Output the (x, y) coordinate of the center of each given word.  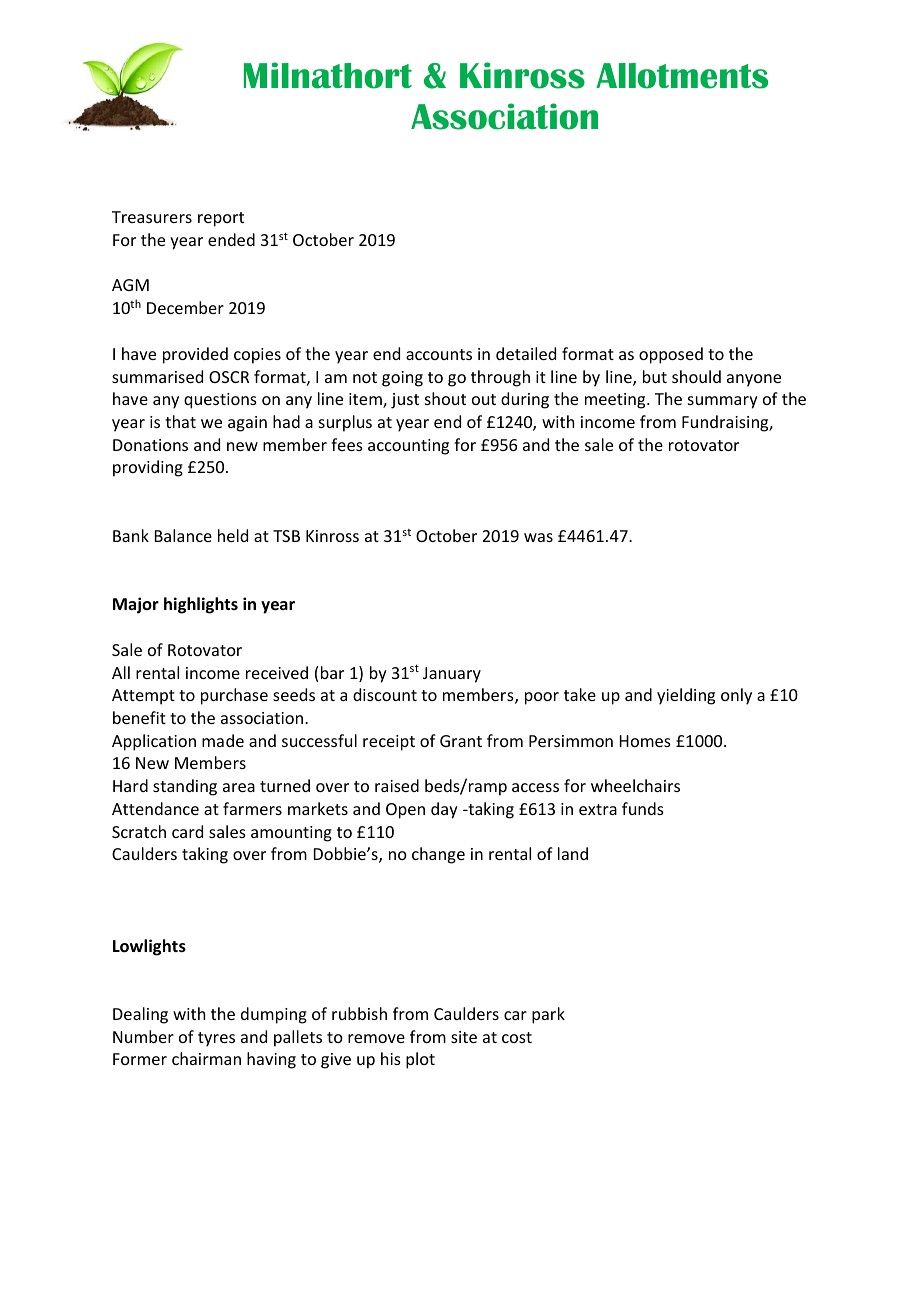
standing (185, 787)
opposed (671, 355)
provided (195, 355)
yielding (686, 696)
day (444, 810)
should (696, 376)
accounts (439, 354)
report (221, 219)
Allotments (682, 76)
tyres (216, 1039)
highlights (201, 605)
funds (643, 808)
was (538, 537)
